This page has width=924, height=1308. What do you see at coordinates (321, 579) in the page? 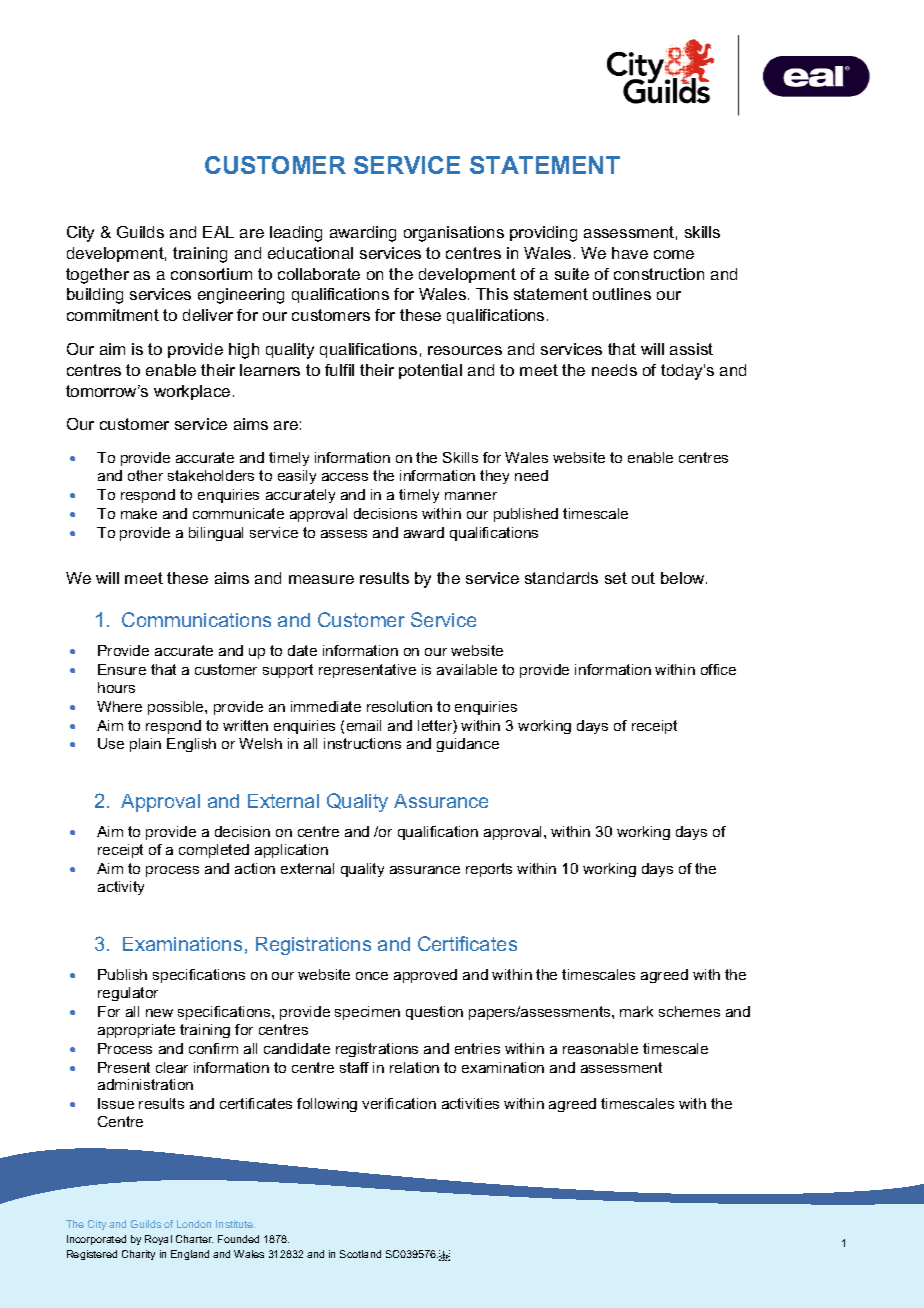
I see `measure` at bounding box center [321, 579].
